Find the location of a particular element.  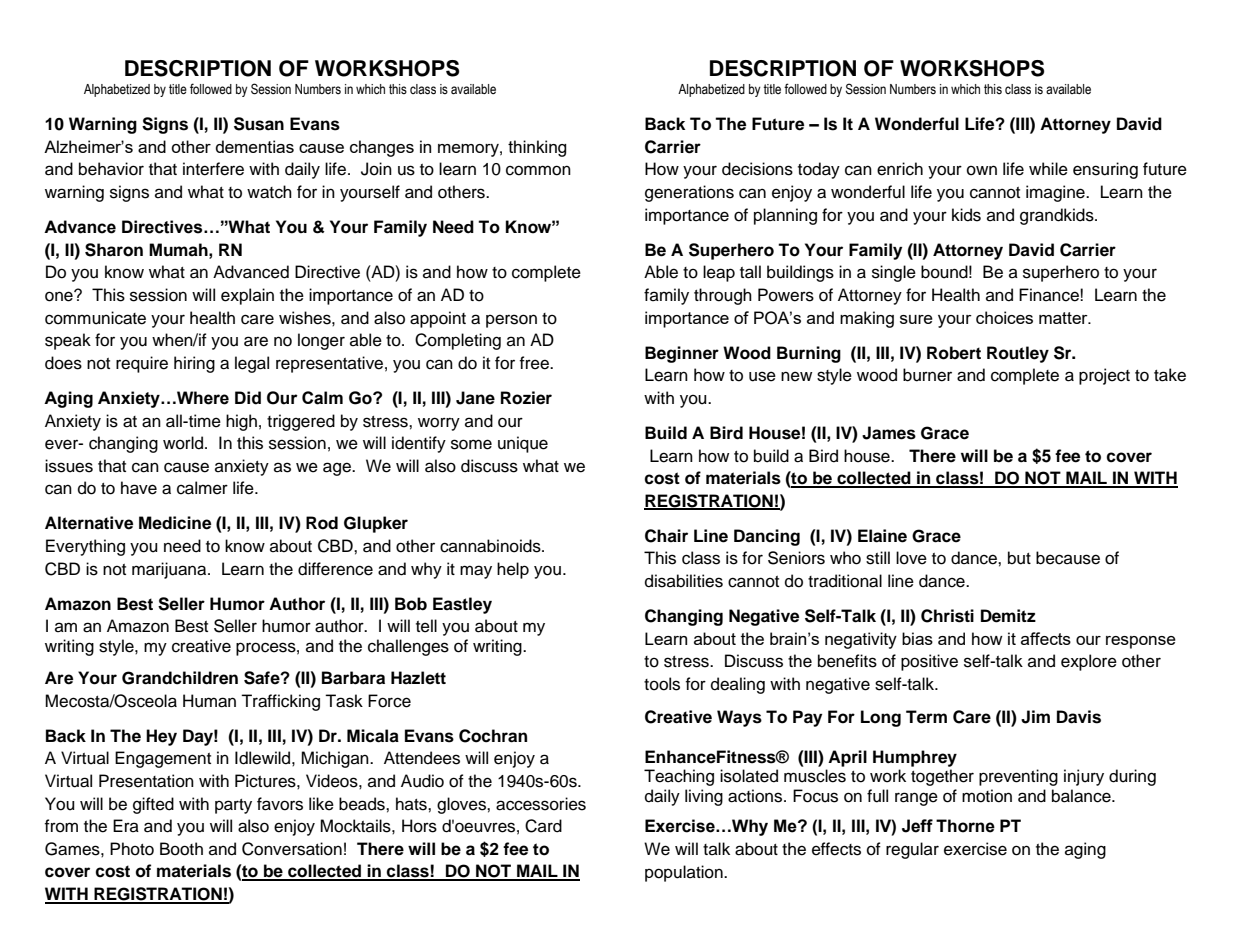

Booth is located at coordinates (181, 849).
